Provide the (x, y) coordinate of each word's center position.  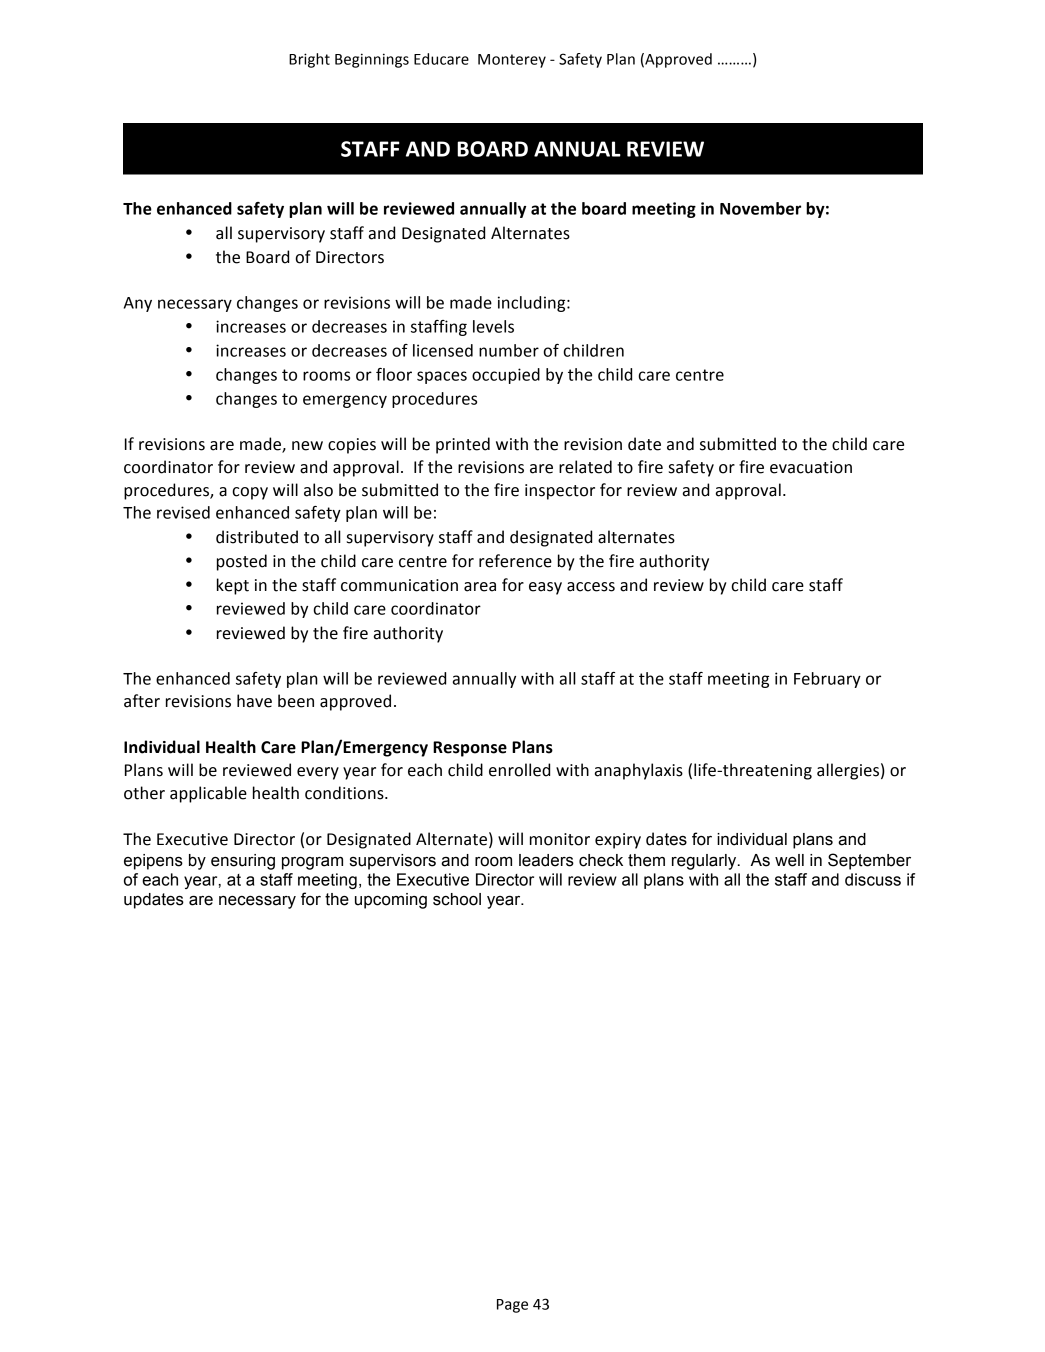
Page (512, 1306)
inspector (560, 492)
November (760, 208)
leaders (546, 860)
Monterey (512, 61)
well (789, 860)
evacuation (811, 467)
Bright (309, 60)
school (457, 899)
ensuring (243, 862)
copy (250, 493)
